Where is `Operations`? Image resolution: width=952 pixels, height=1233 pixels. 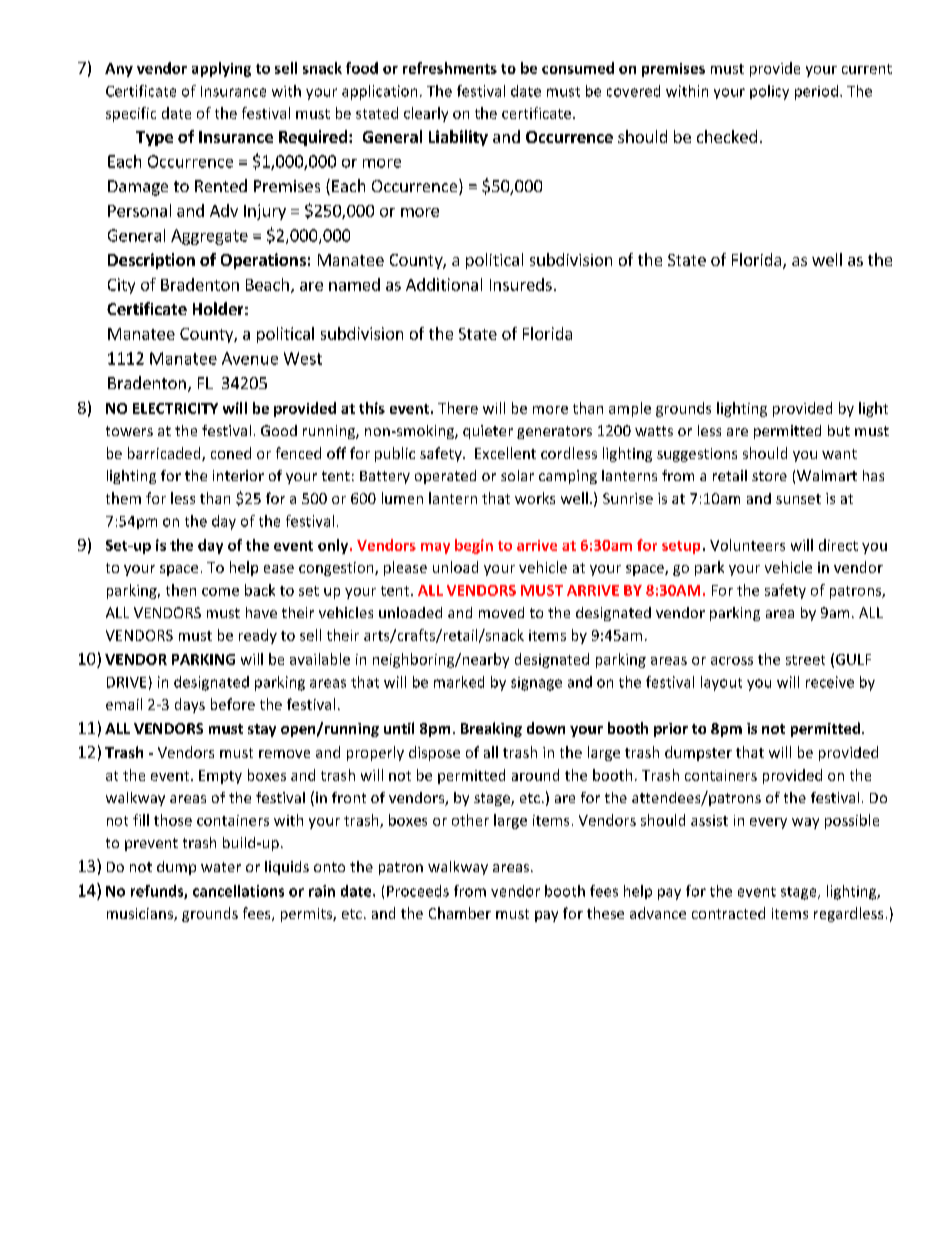
Operations is located at coordinates (263, 261).
